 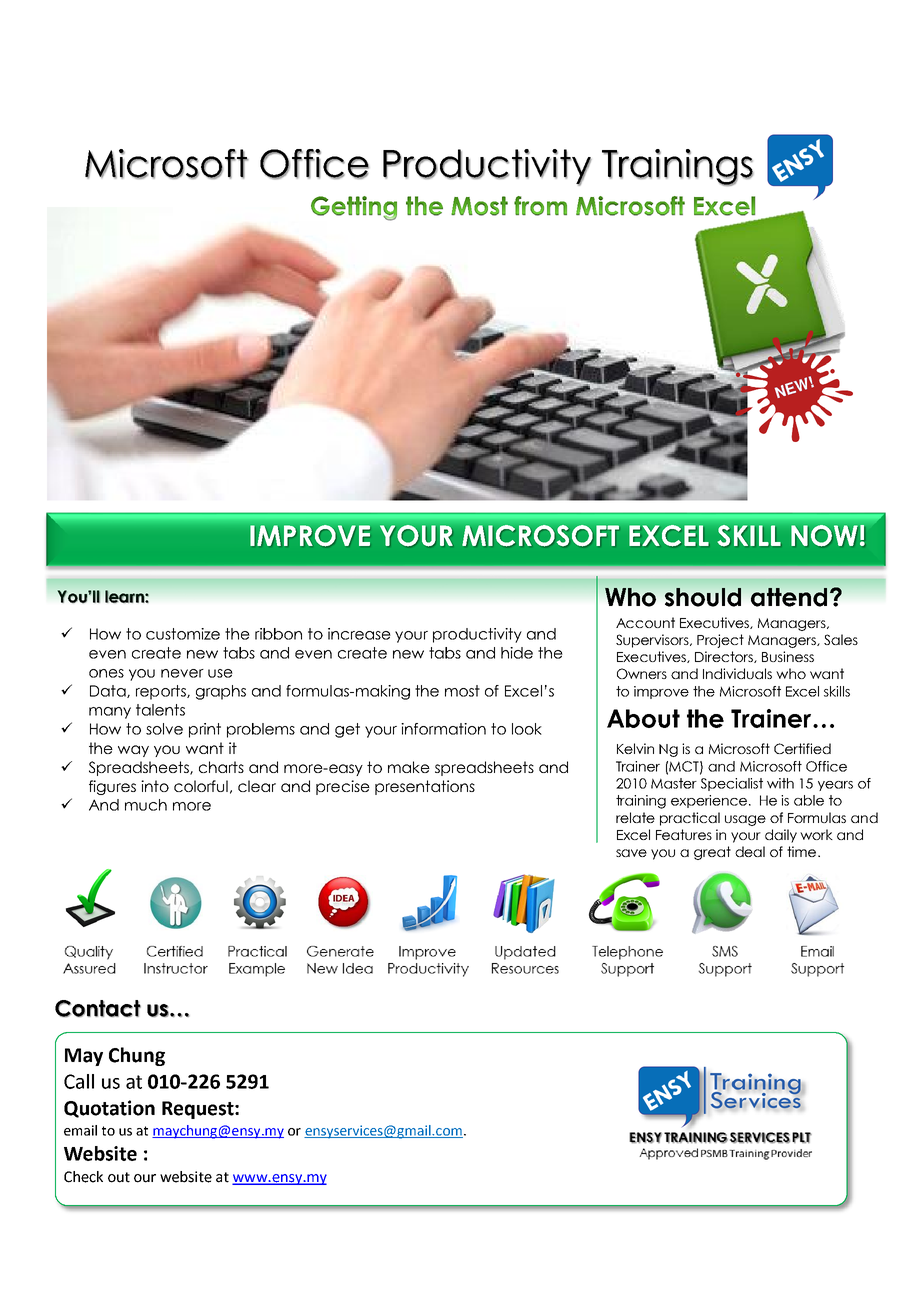 What do you see at coordinates (750, 851) in the document?
I see `deal` at bounding box center [750, 851].
